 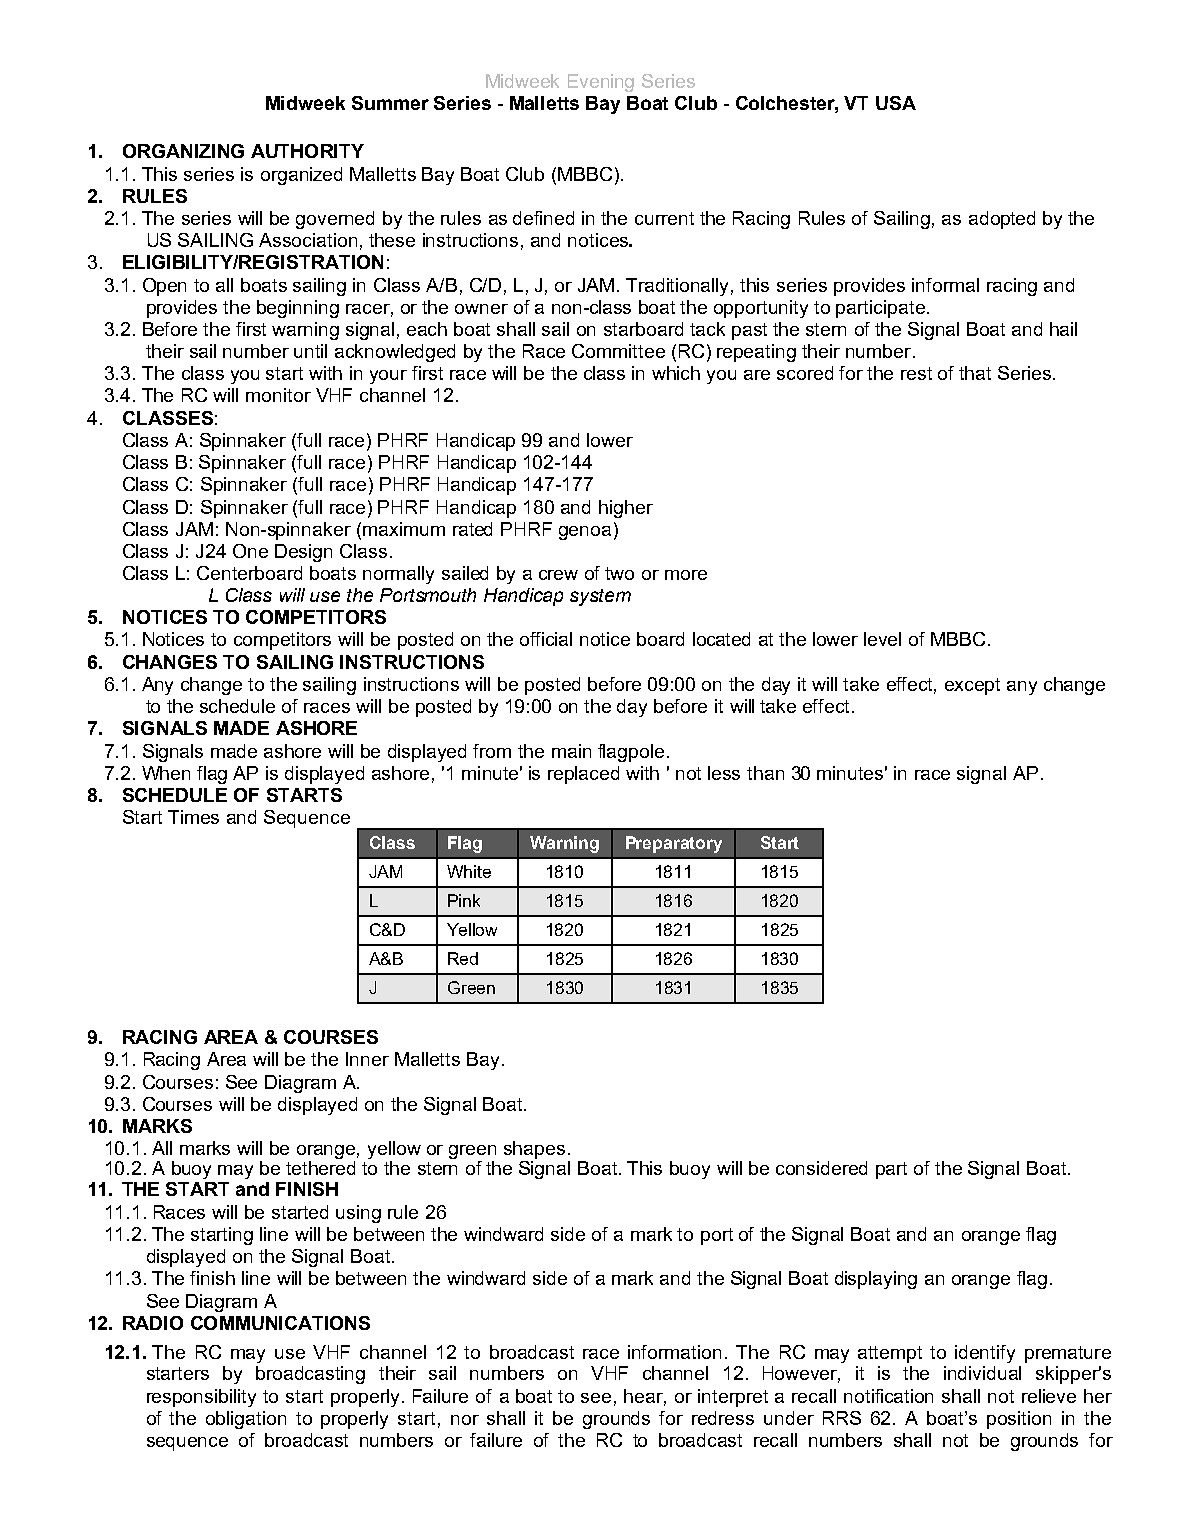 What do you see at coordinates (982, 1373) in the image?
I see `individual` at bounding box center [982, 1373].
